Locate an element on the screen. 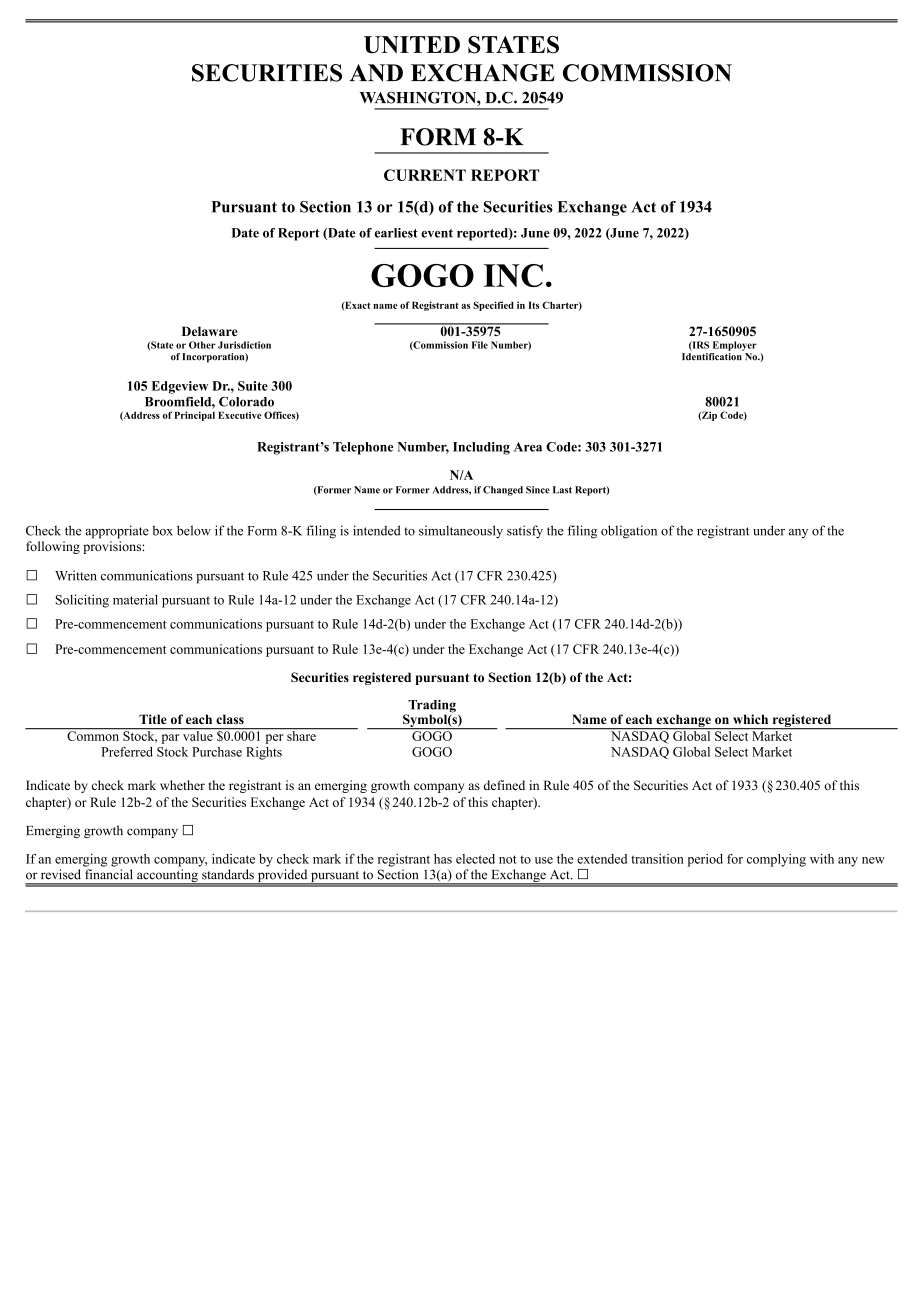  elected is located at coordinates (475, 859).
